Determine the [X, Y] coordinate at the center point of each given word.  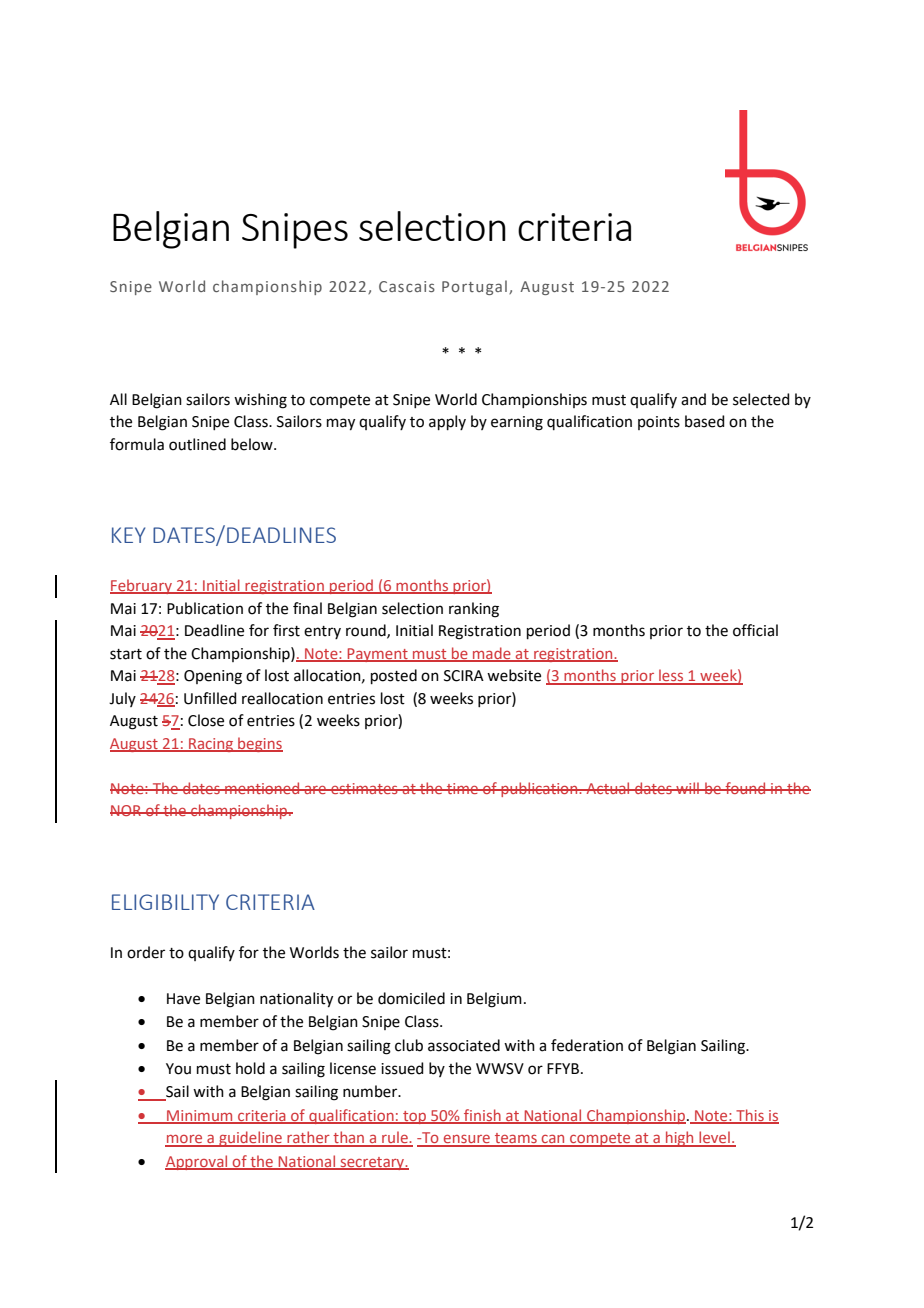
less [671, 676]
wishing [260, 401]
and [693, 399]
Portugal [474, 287]
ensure [467, 1140]
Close [206, 720]
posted [394, 676]
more [185, 1140]
